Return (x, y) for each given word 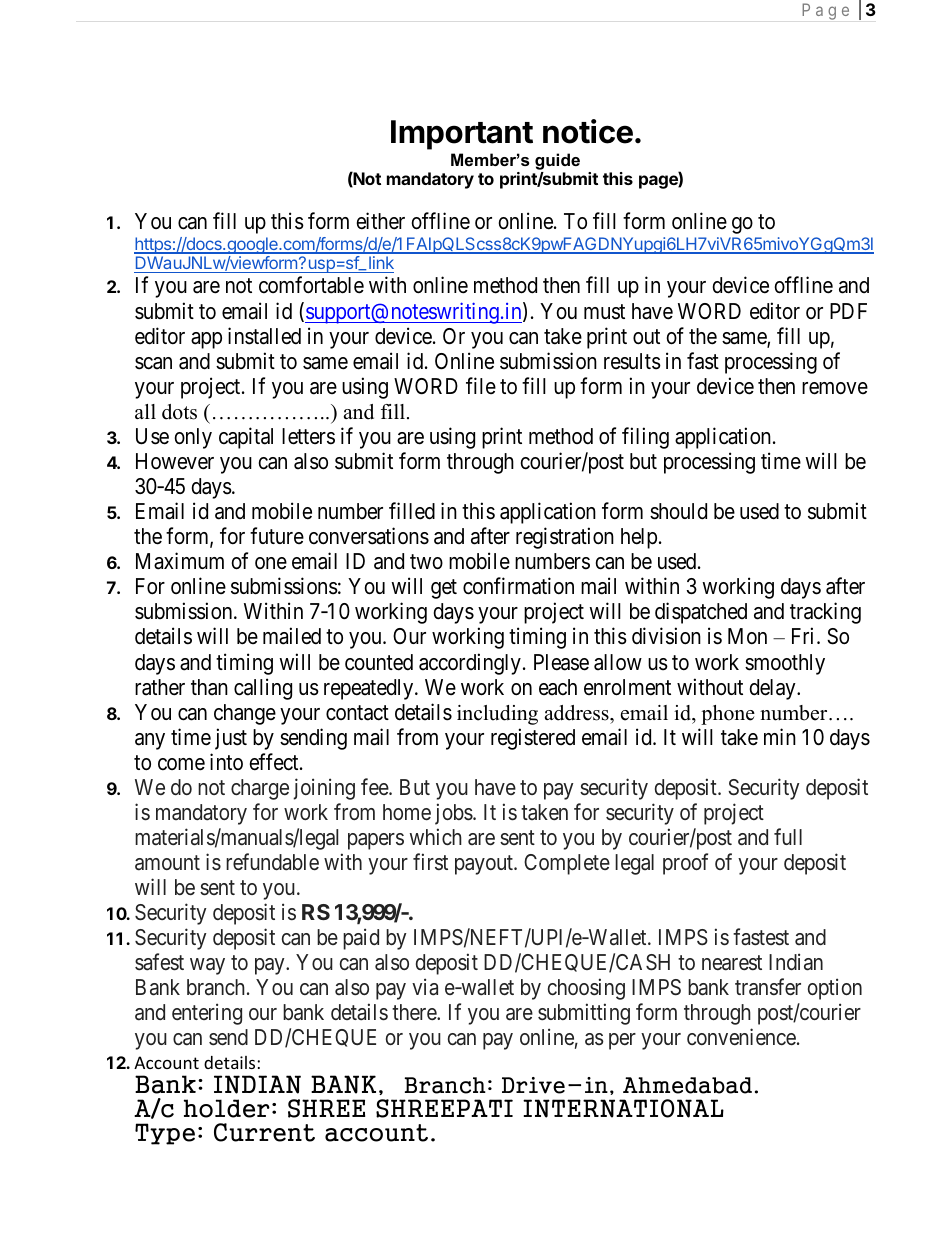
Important (462, 135)
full (788, 836)
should (678, 511)
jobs (454, 814)
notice (588, 131)
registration (565, 538)
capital (246, 438)
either (380, 221)
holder (227, 1108)
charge (260, 789)
